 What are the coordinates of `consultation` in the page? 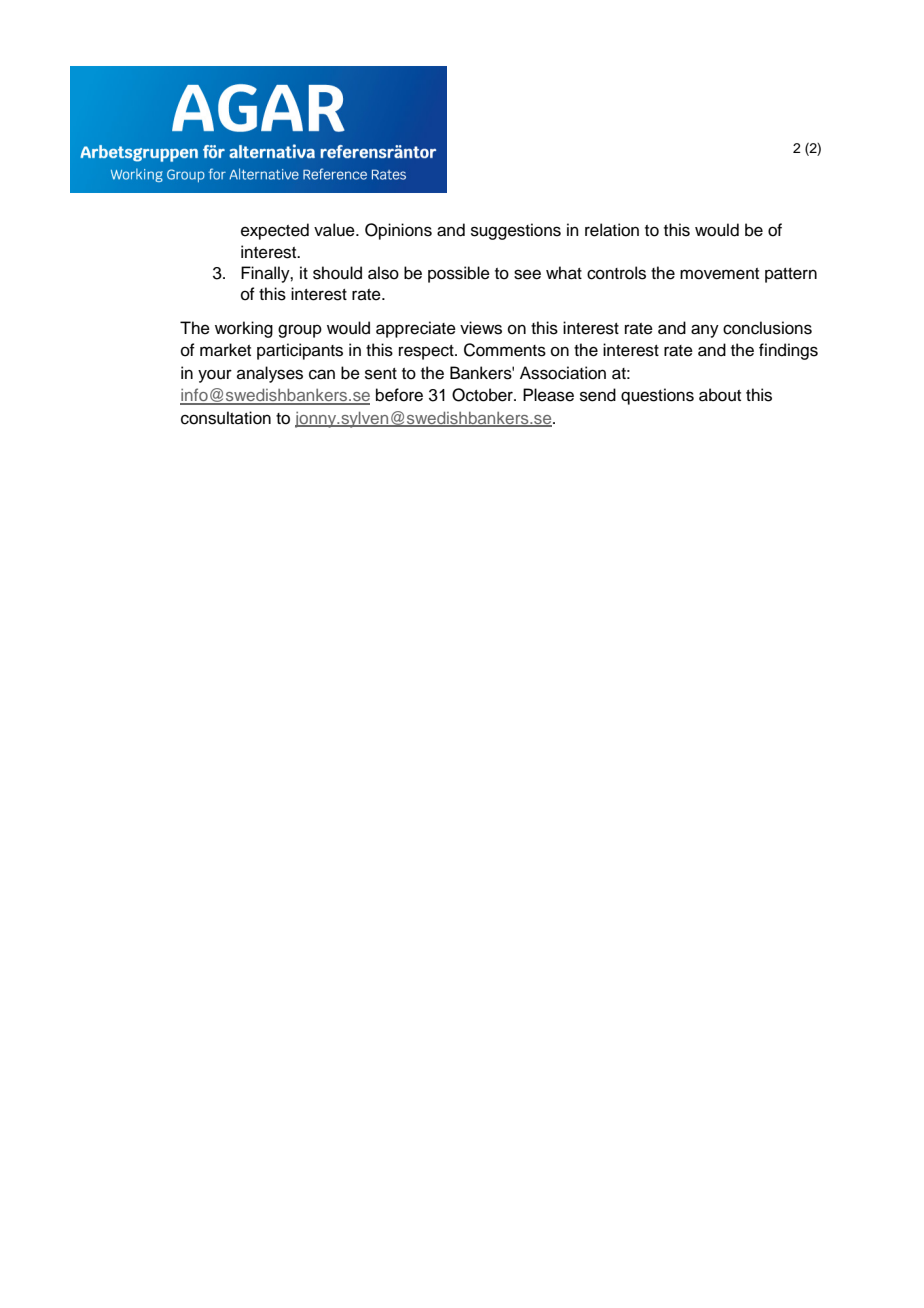 It's located at (226, 418).
